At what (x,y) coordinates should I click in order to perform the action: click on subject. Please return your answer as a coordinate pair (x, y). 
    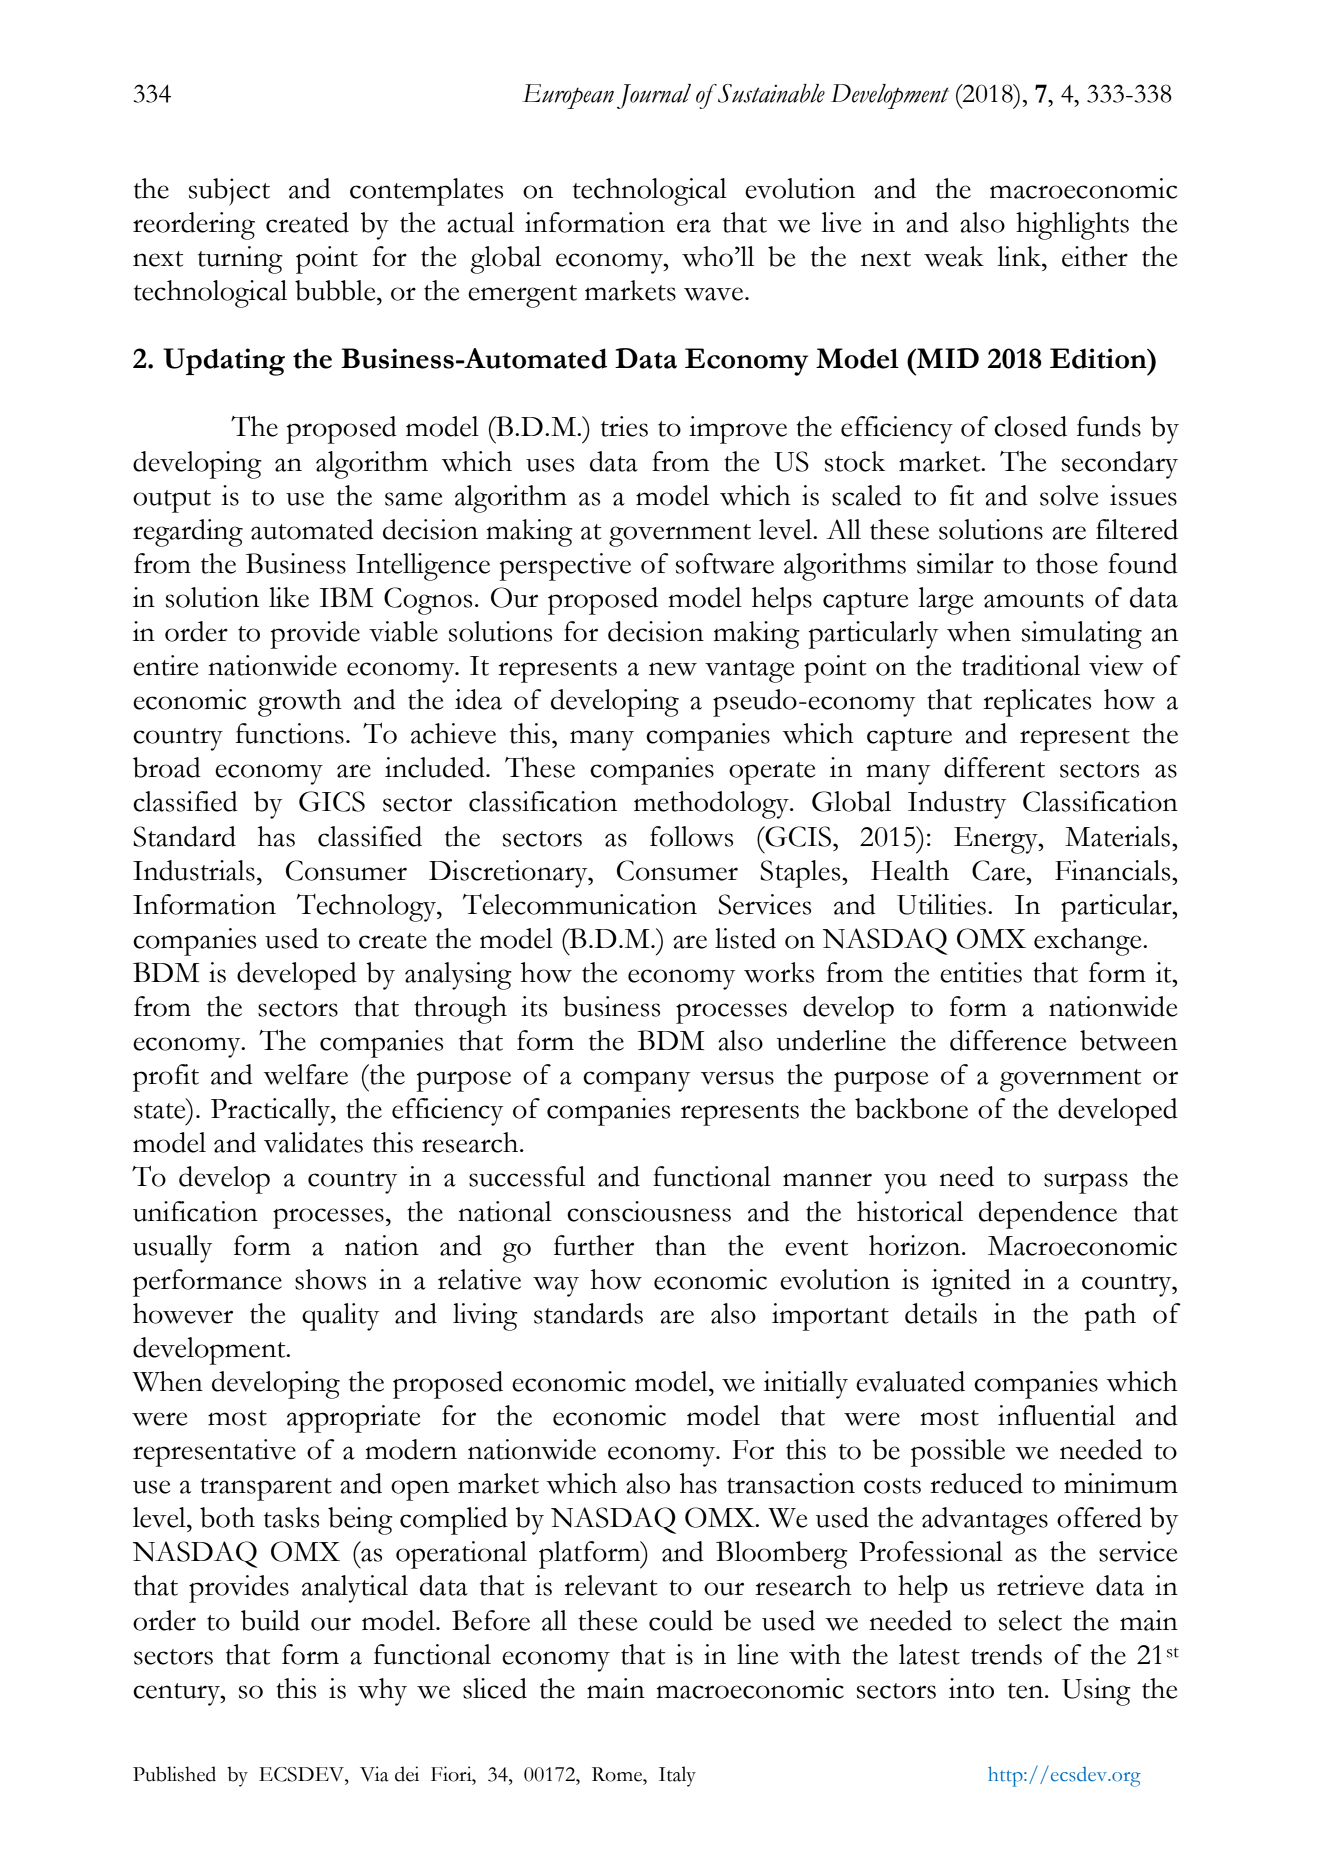
    Looking at the image, I should click on (229, 192).
